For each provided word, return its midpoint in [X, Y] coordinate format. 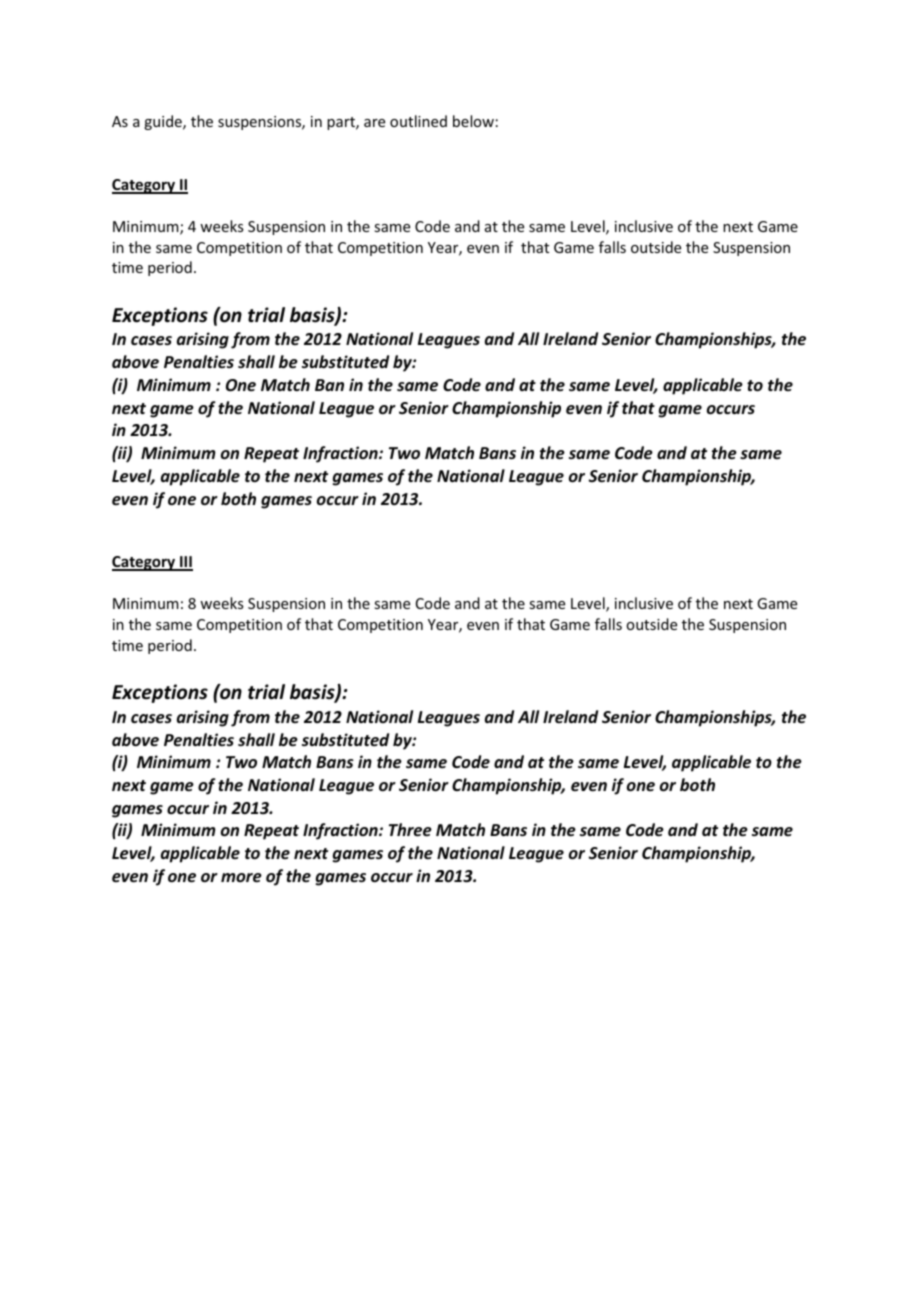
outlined [418, 121]
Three [410, 830]
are [374, 123]
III [185, 563]
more [241, 878]
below [473, 121]
